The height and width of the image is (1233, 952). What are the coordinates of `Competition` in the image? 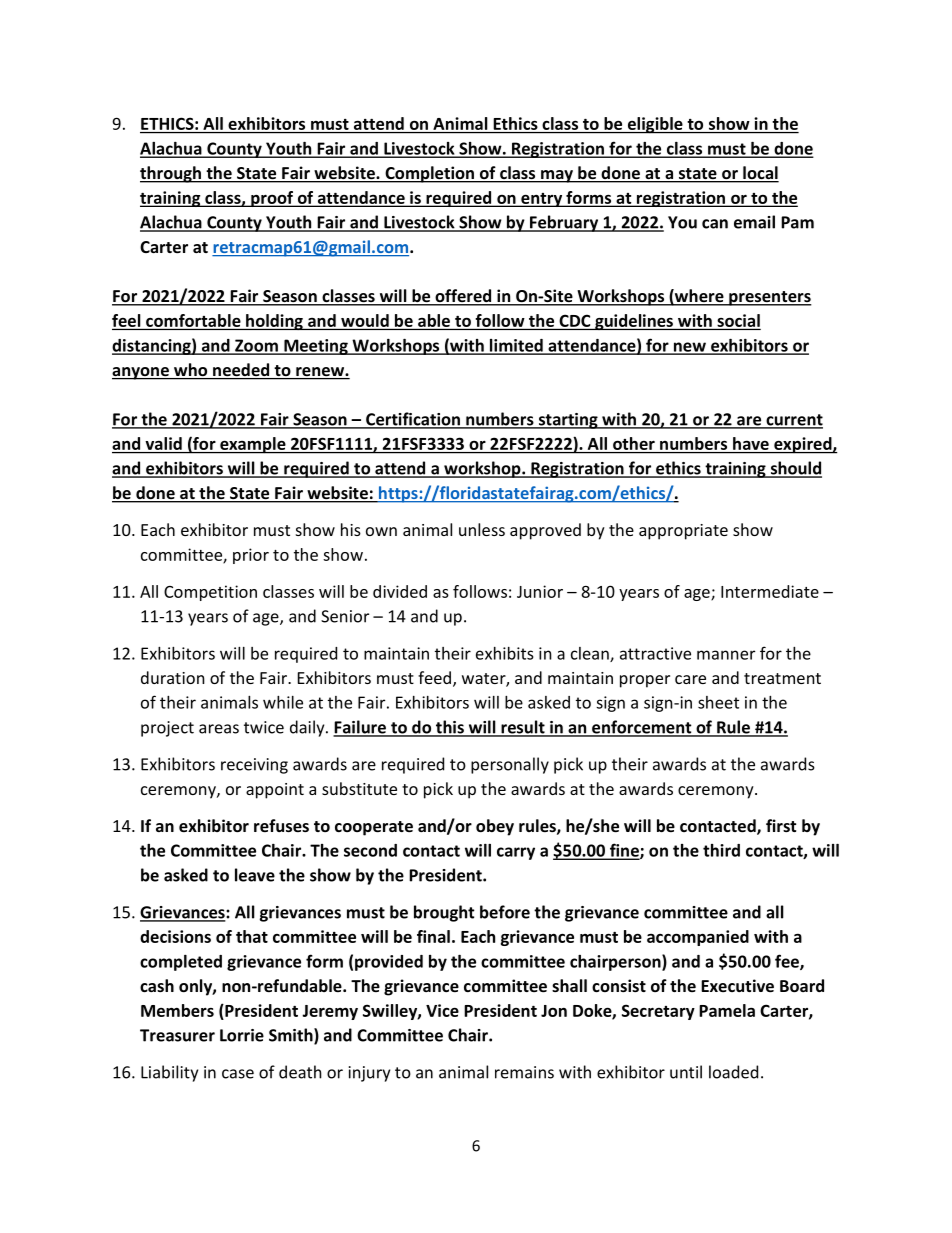 It's located at (210, 593).
